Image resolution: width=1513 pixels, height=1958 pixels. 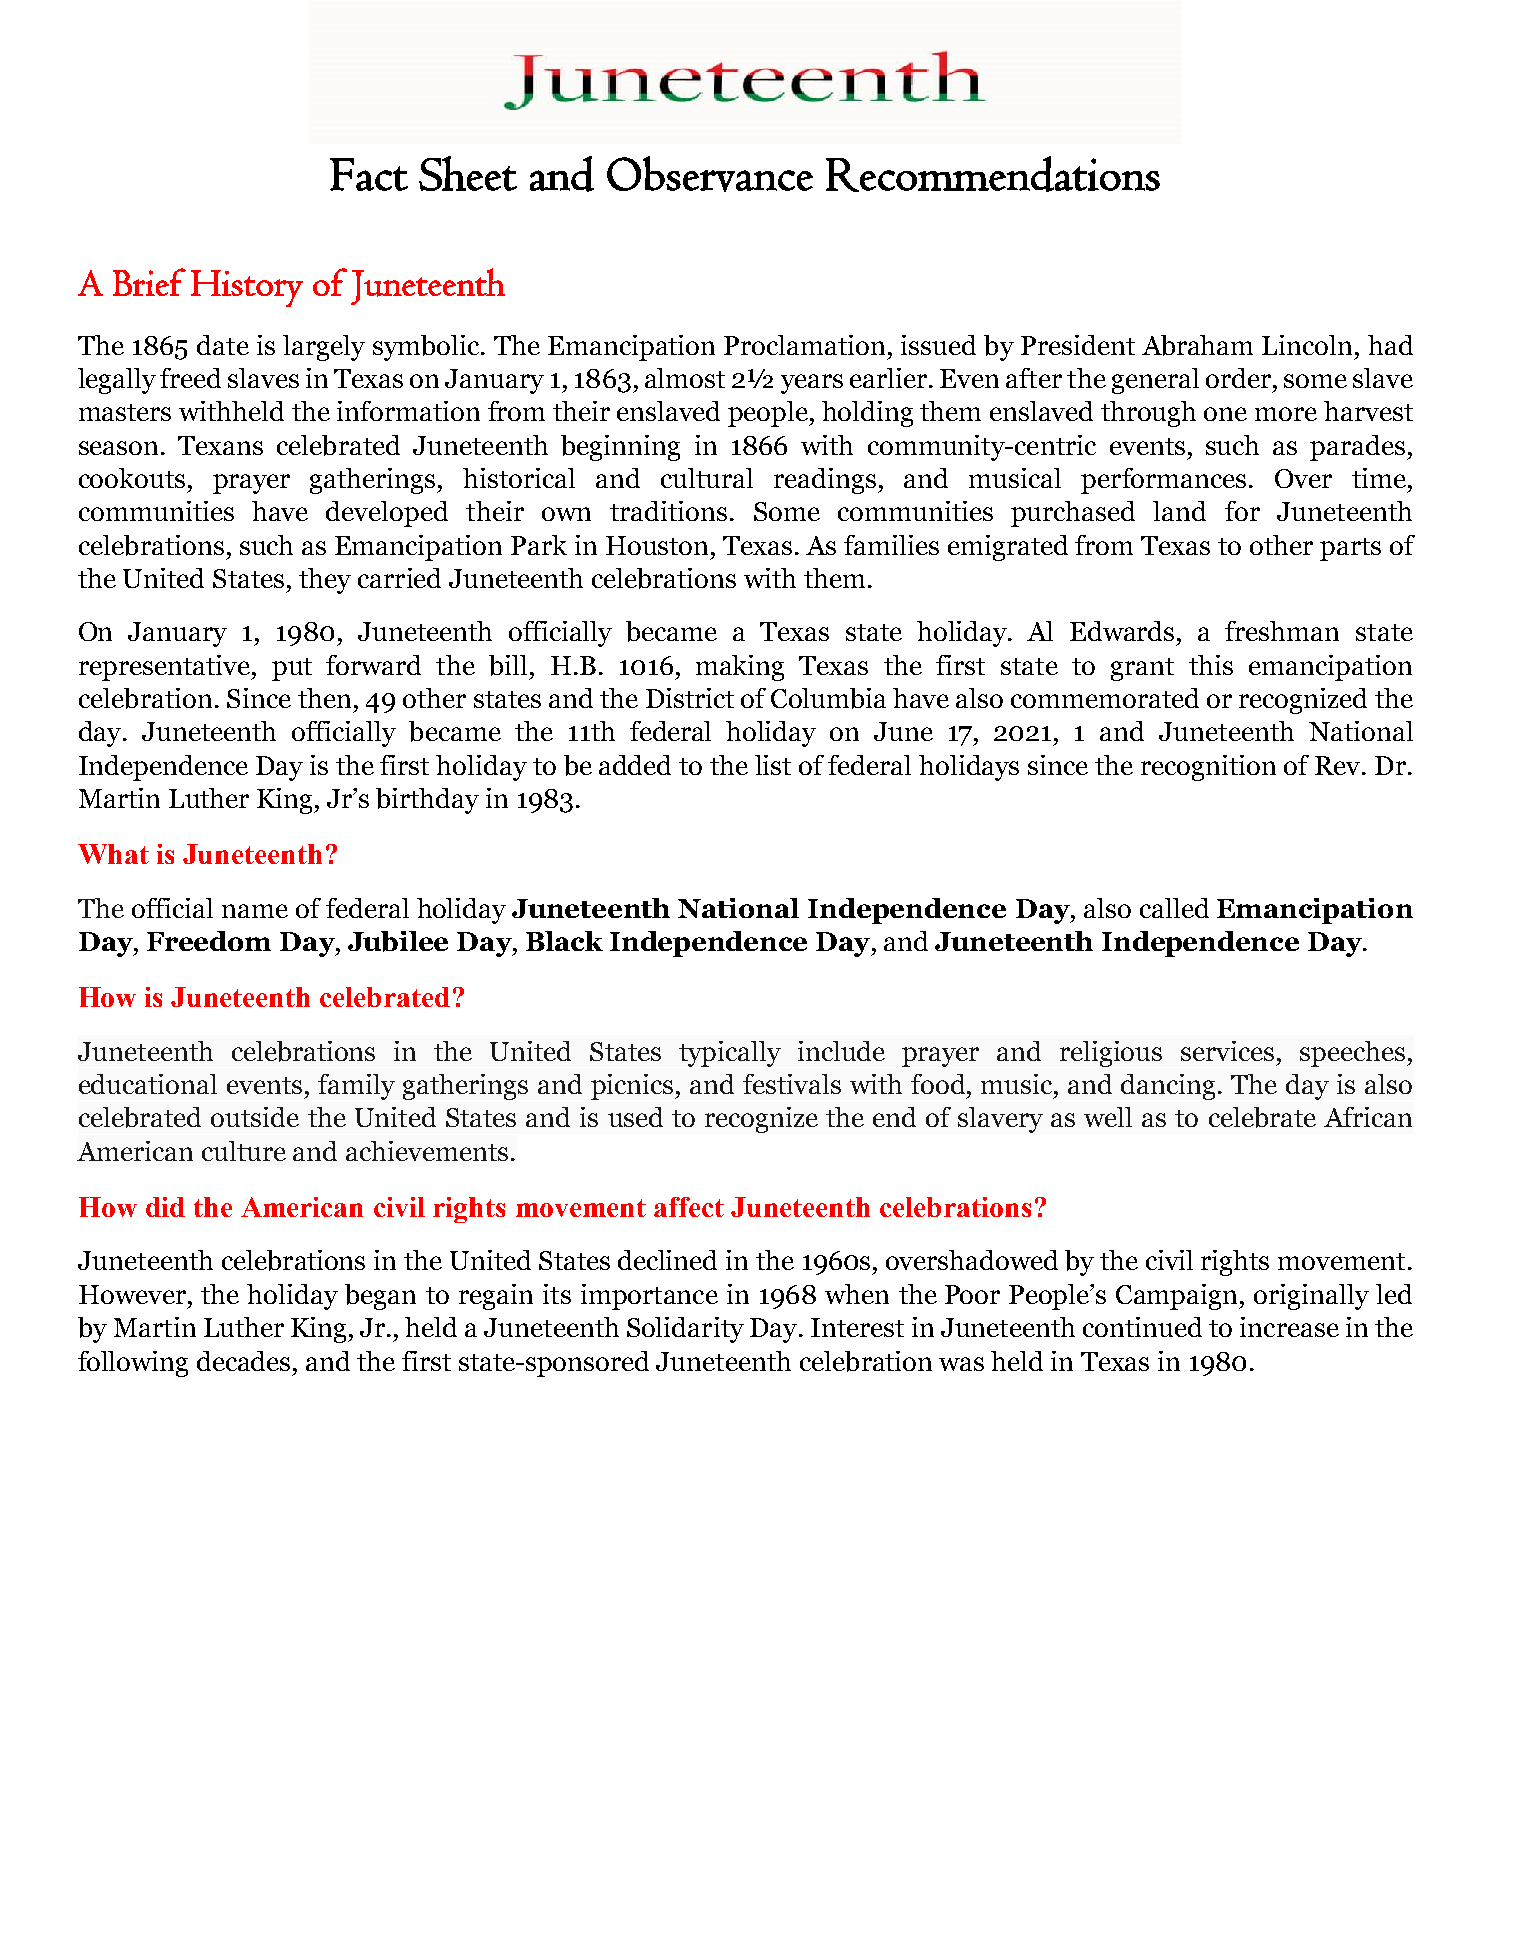 What do you see at coordinates (1282, 631) in the page?
I see `freshman` at bounding box center [1282, 631].
